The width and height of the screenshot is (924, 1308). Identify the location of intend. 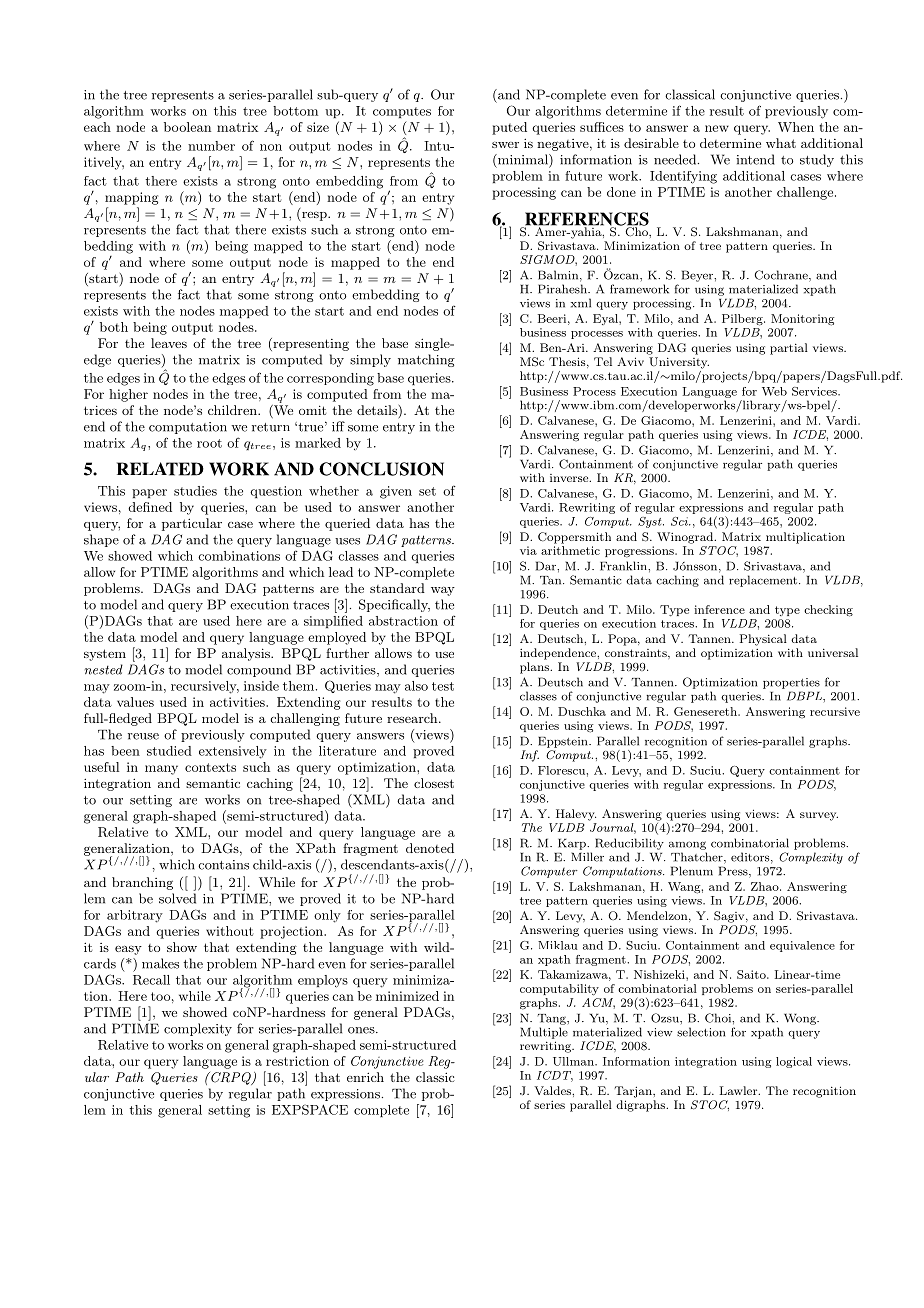
(755, 159).
